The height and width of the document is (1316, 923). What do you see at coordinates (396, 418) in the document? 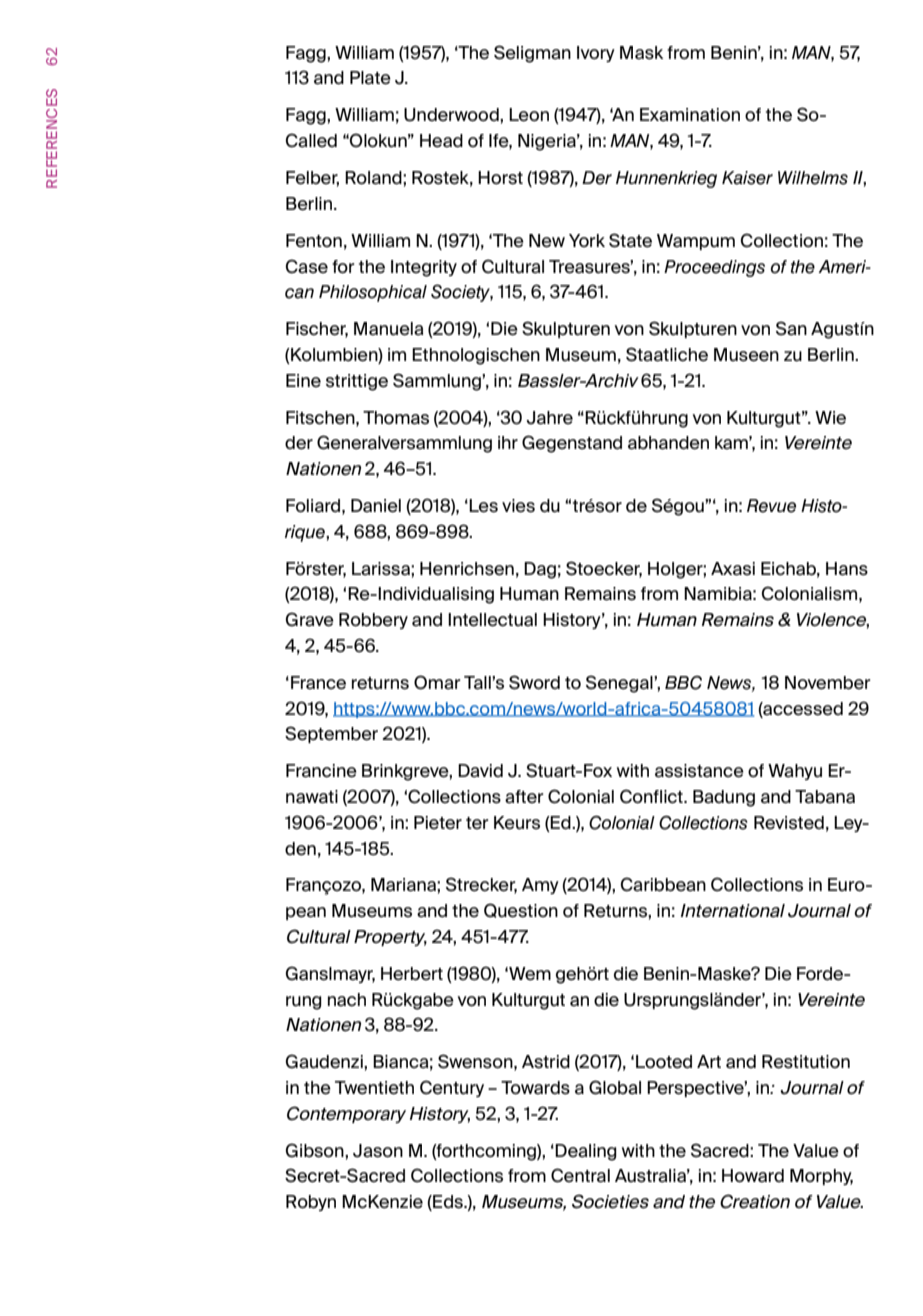
I see `Thomas` at bounding box center [396, 418].
